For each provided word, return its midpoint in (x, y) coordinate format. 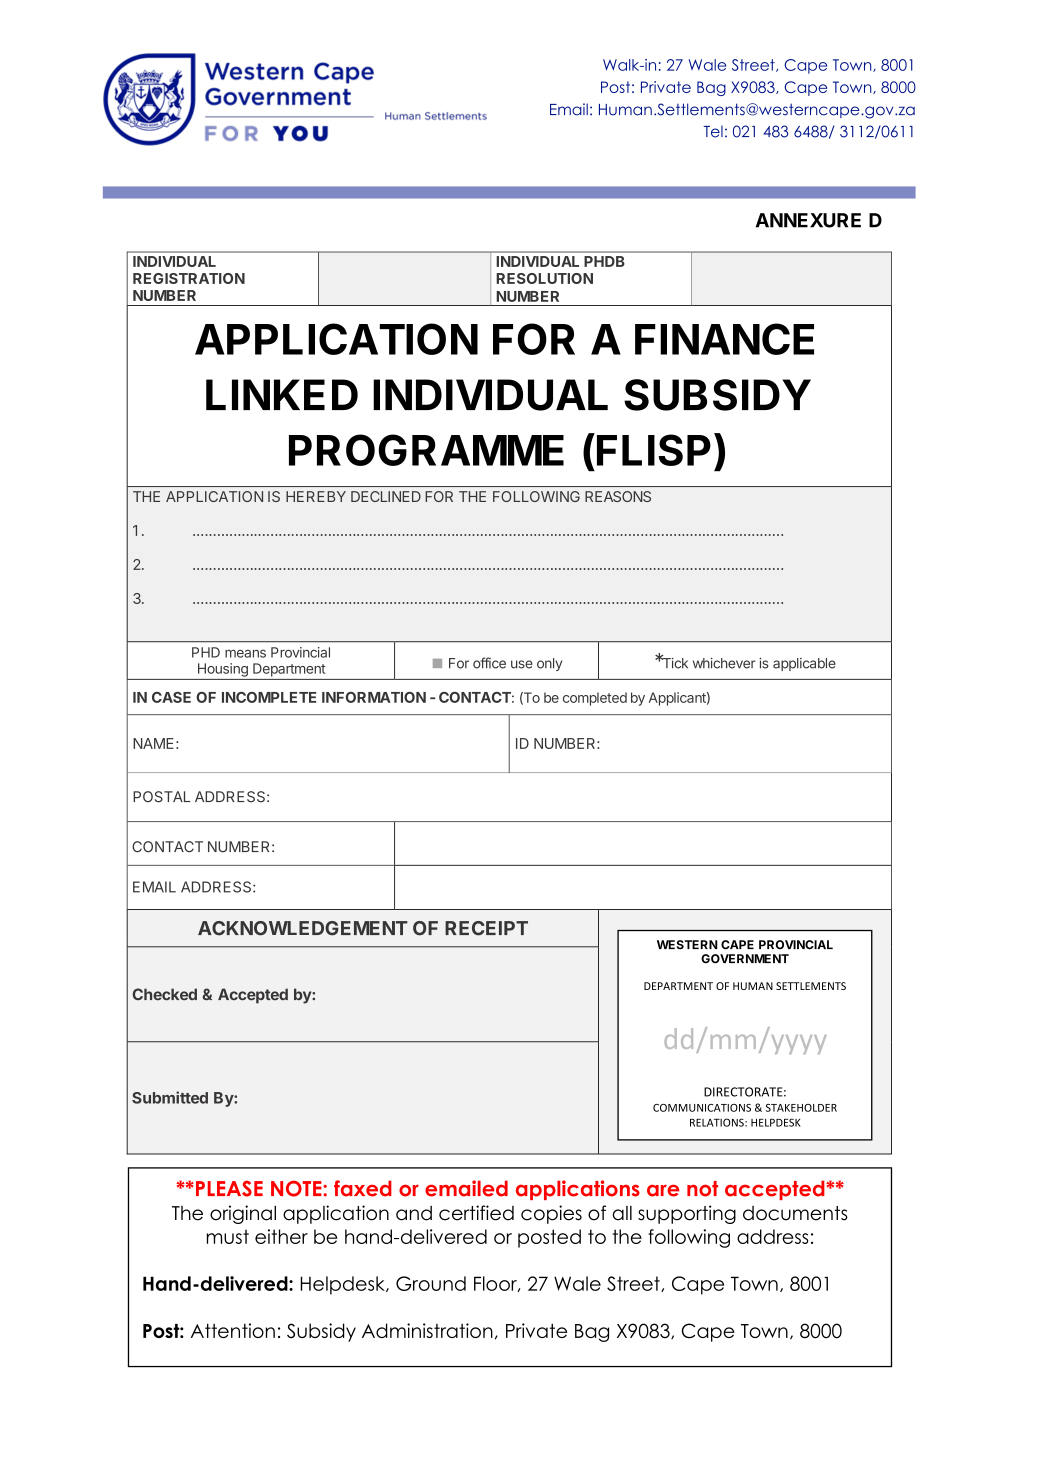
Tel (713, 131)
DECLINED (386, 496)
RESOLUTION (544, 278)
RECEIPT (486, 928)
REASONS (618, 496)
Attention (233, 1330)
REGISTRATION (189, 278)
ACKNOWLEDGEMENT (303, 928)
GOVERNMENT (745, 959)
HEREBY (316, 496)
